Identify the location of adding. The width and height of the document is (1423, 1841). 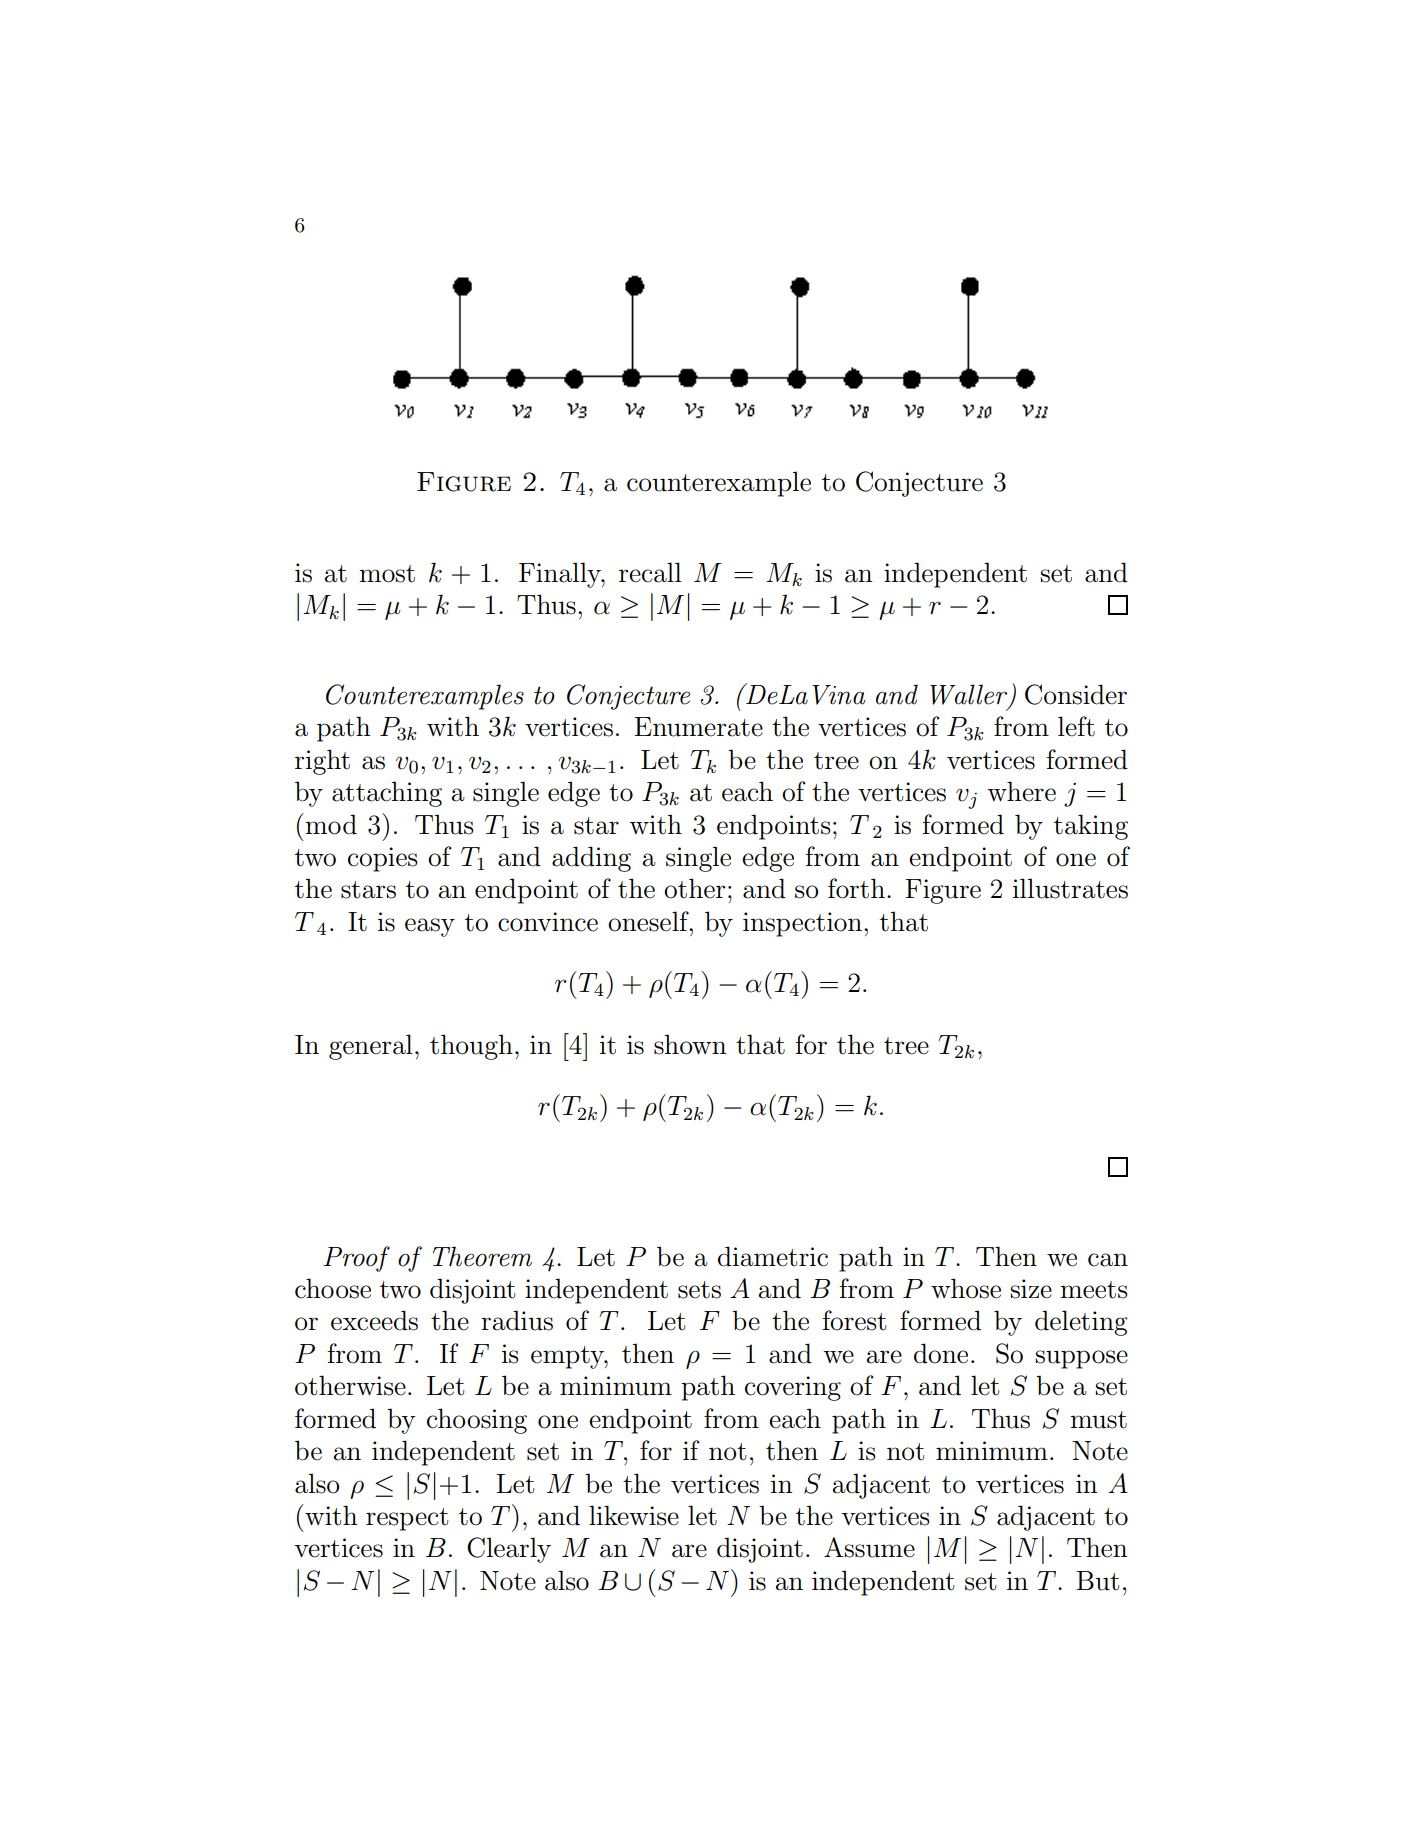
(591, 859).
